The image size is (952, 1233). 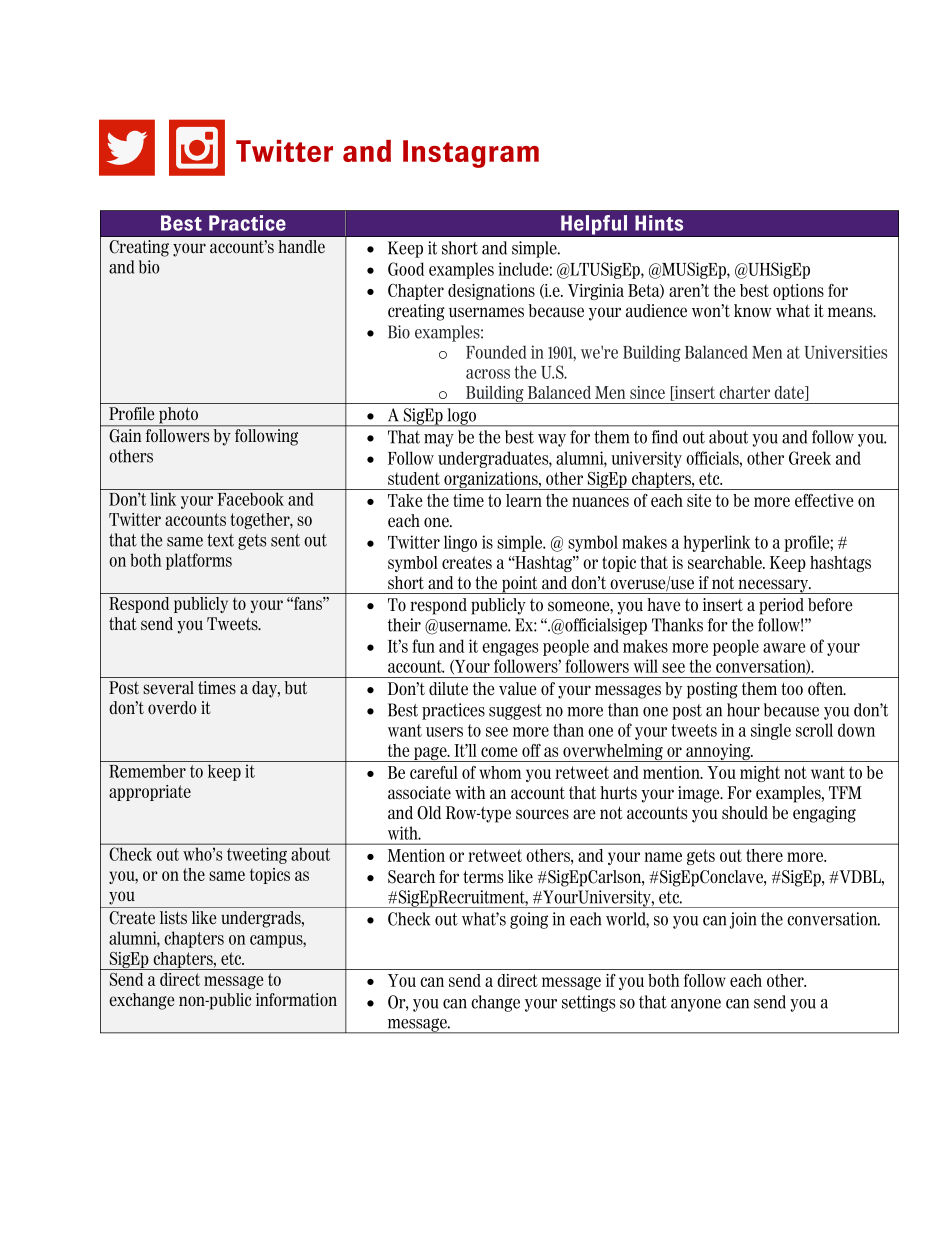 I want to click on photo, so click(x=179, y=416).
